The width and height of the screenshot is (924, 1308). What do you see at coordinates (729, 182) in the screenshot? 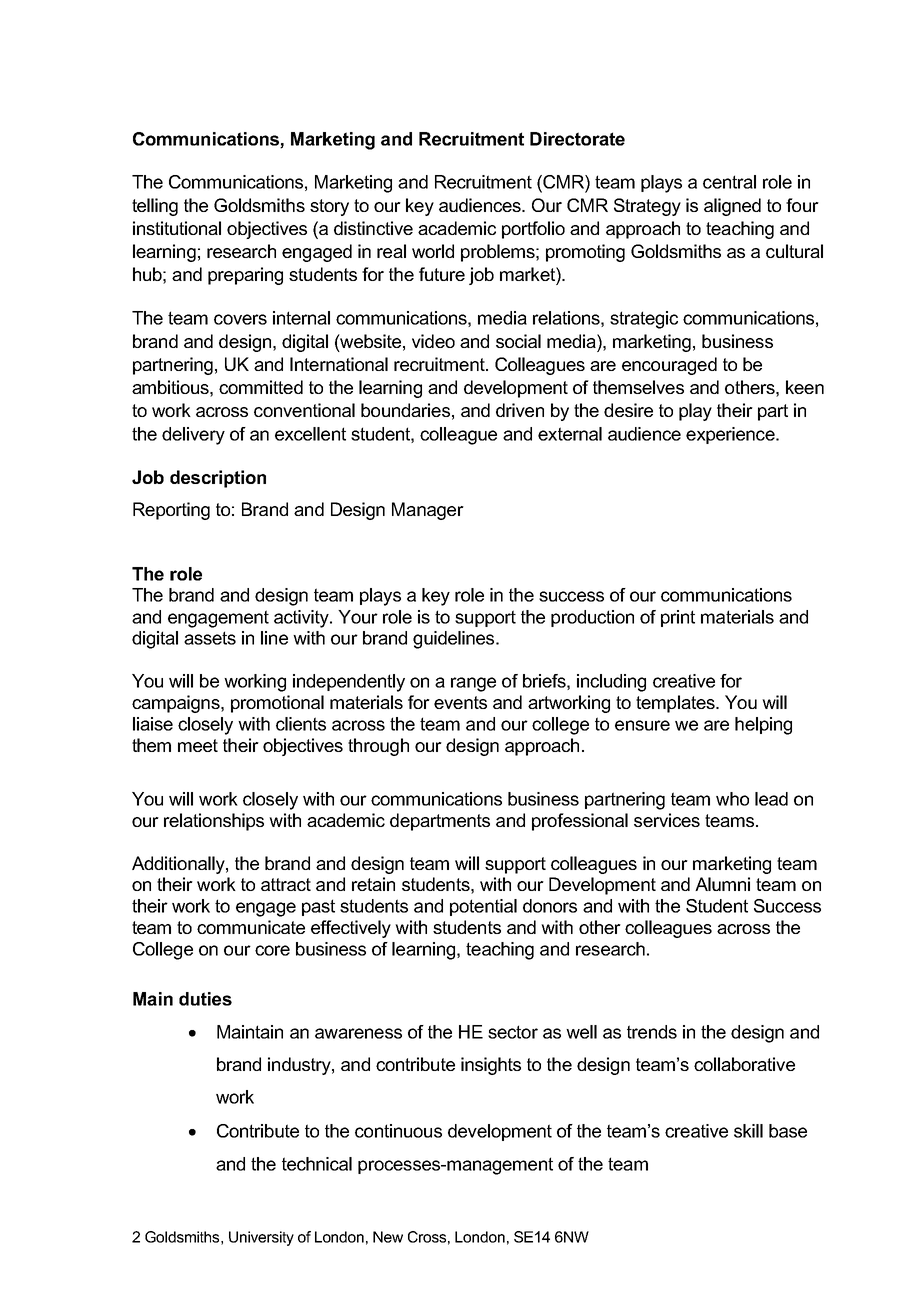
I see `central` at bounding box center [729, 182].
